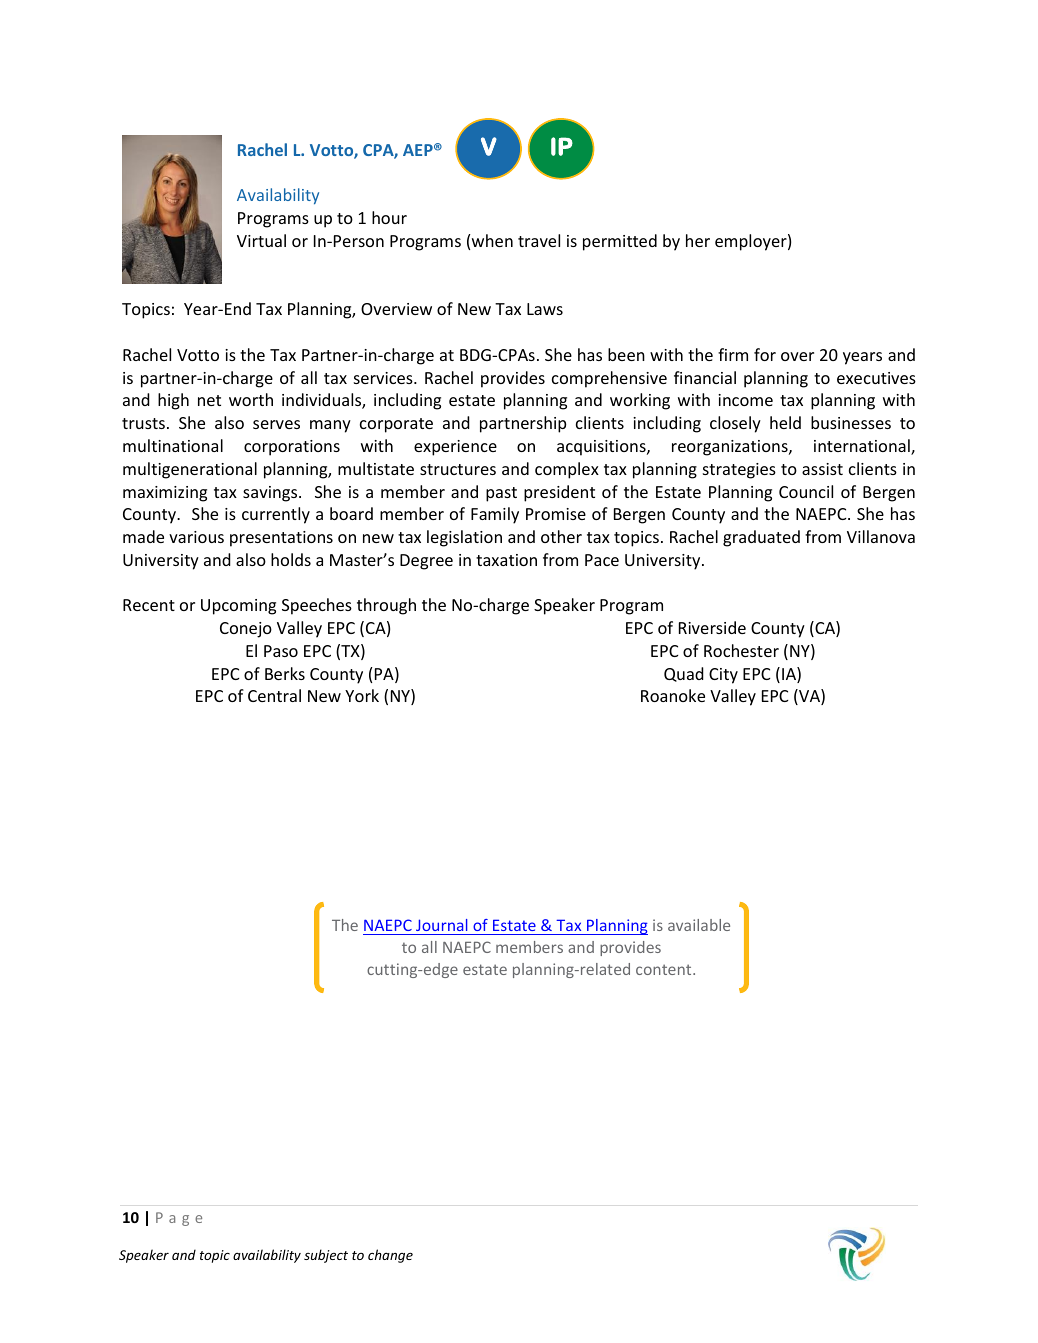 The height and width of the screenshot is (1343, 1038). Describe the element at coordinates (665, 969) in the screenshot. I see `content` at that location.
